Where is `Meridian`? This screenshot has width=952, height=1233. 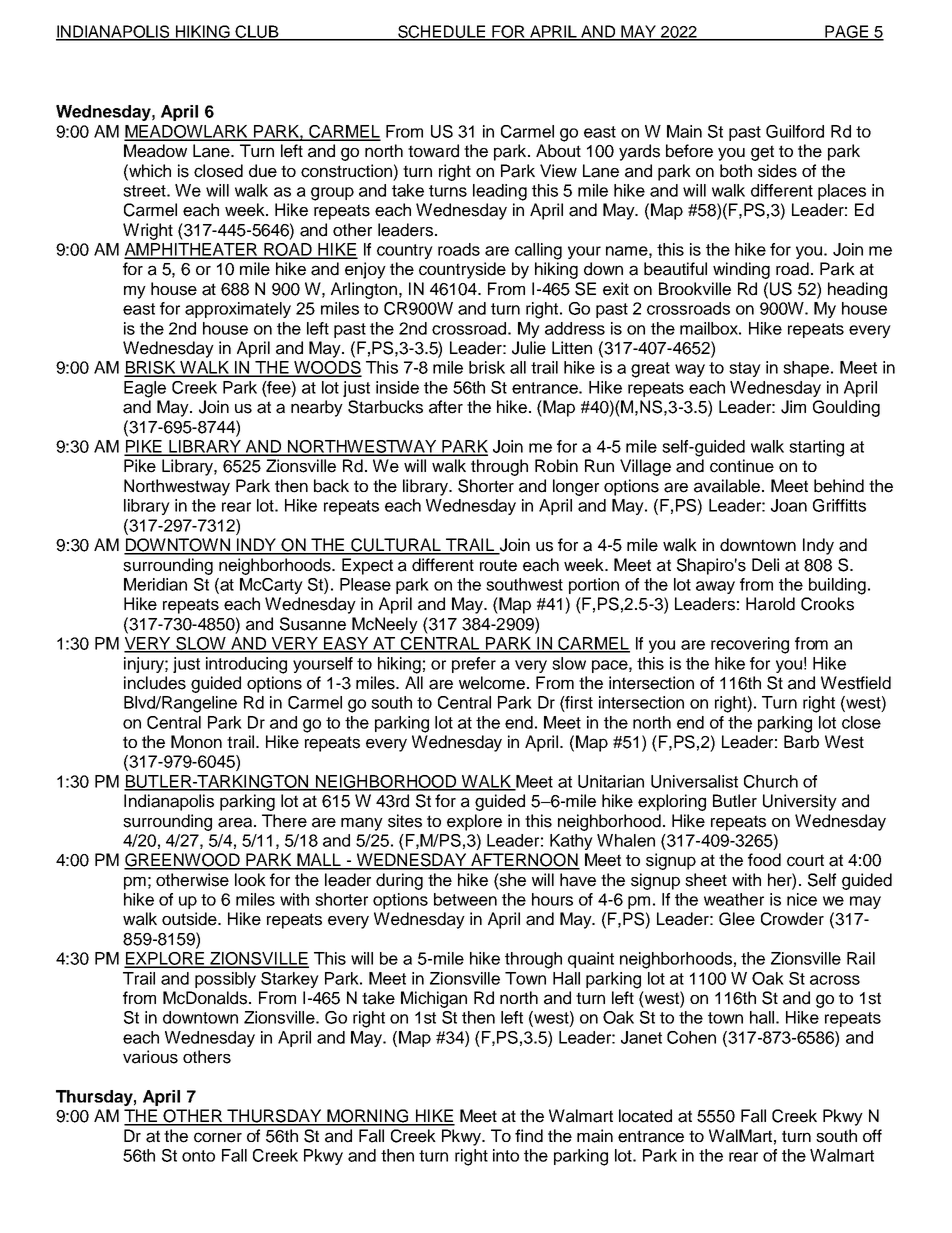 Meridian is located at coordinates (155, 584).
